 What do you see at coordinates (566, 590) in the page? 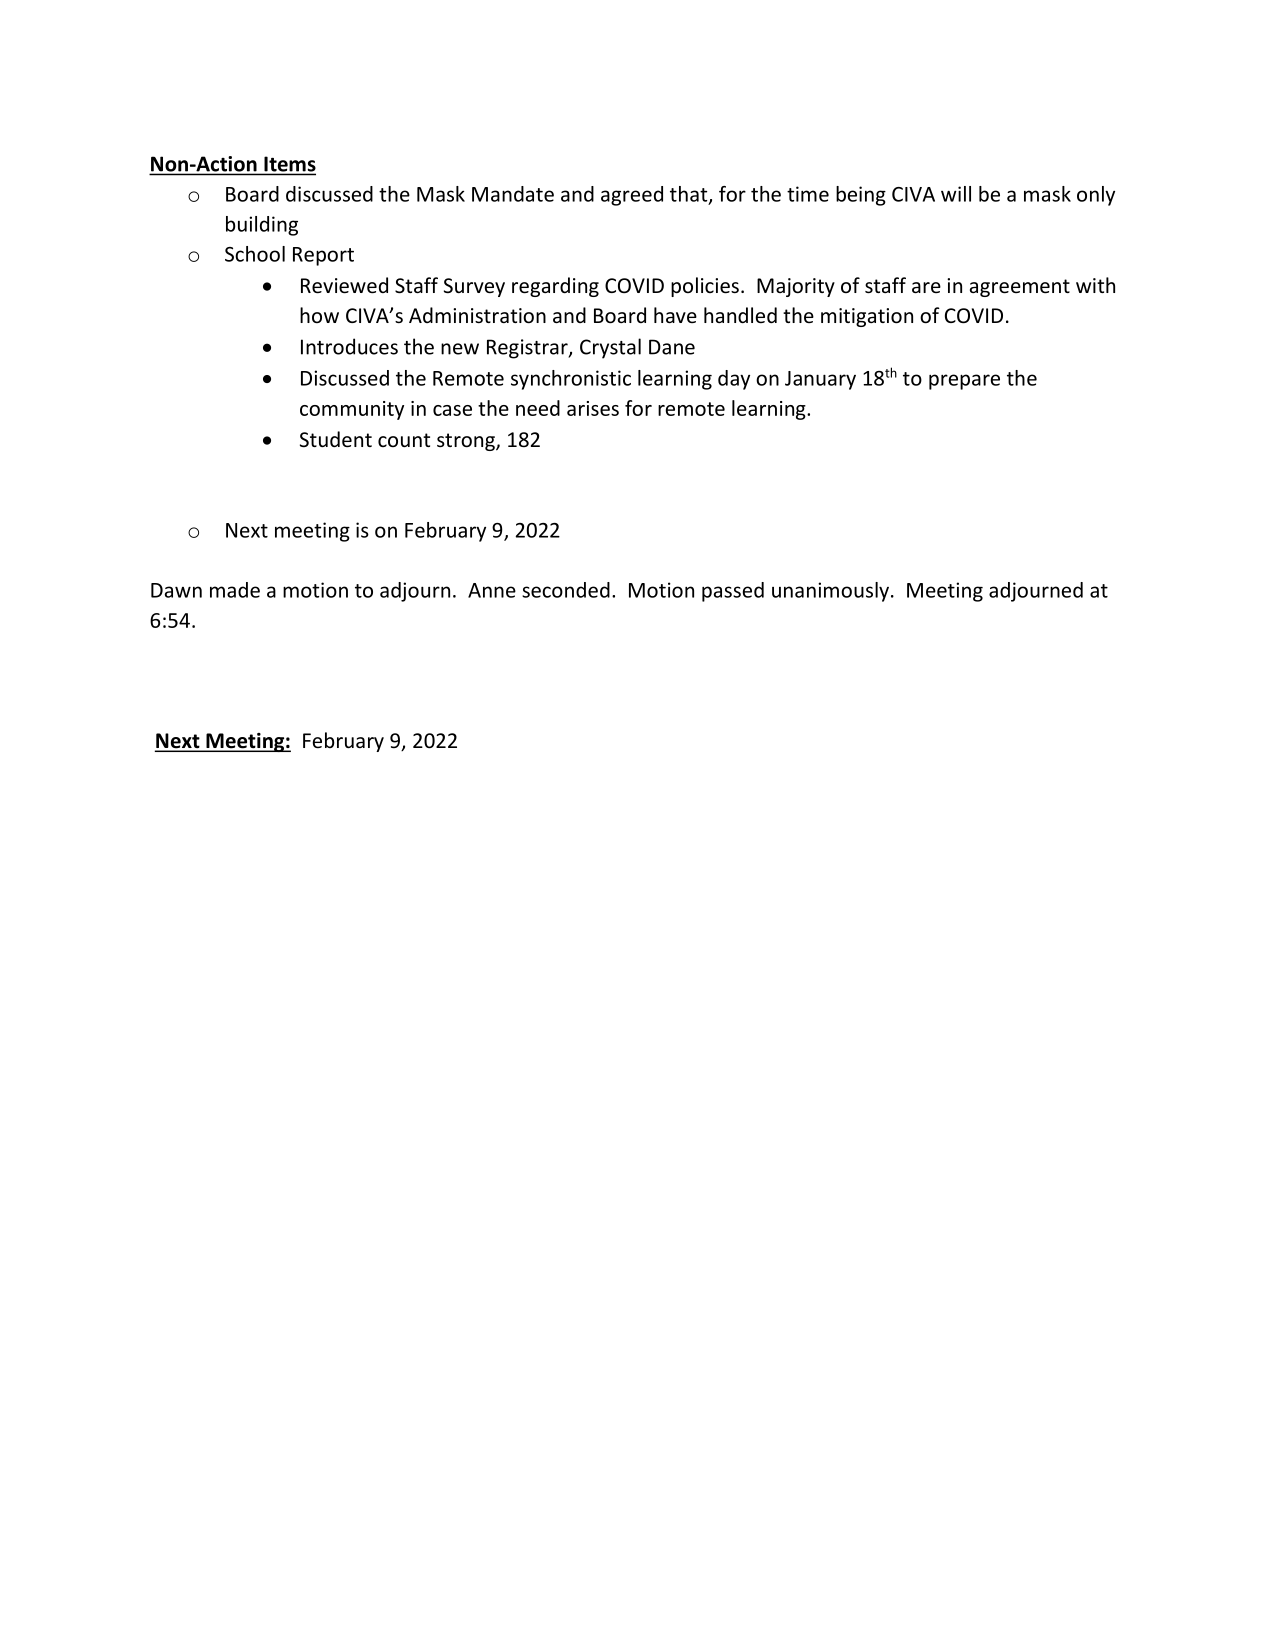
I see `seconded` at bounding box center [566, 590].
